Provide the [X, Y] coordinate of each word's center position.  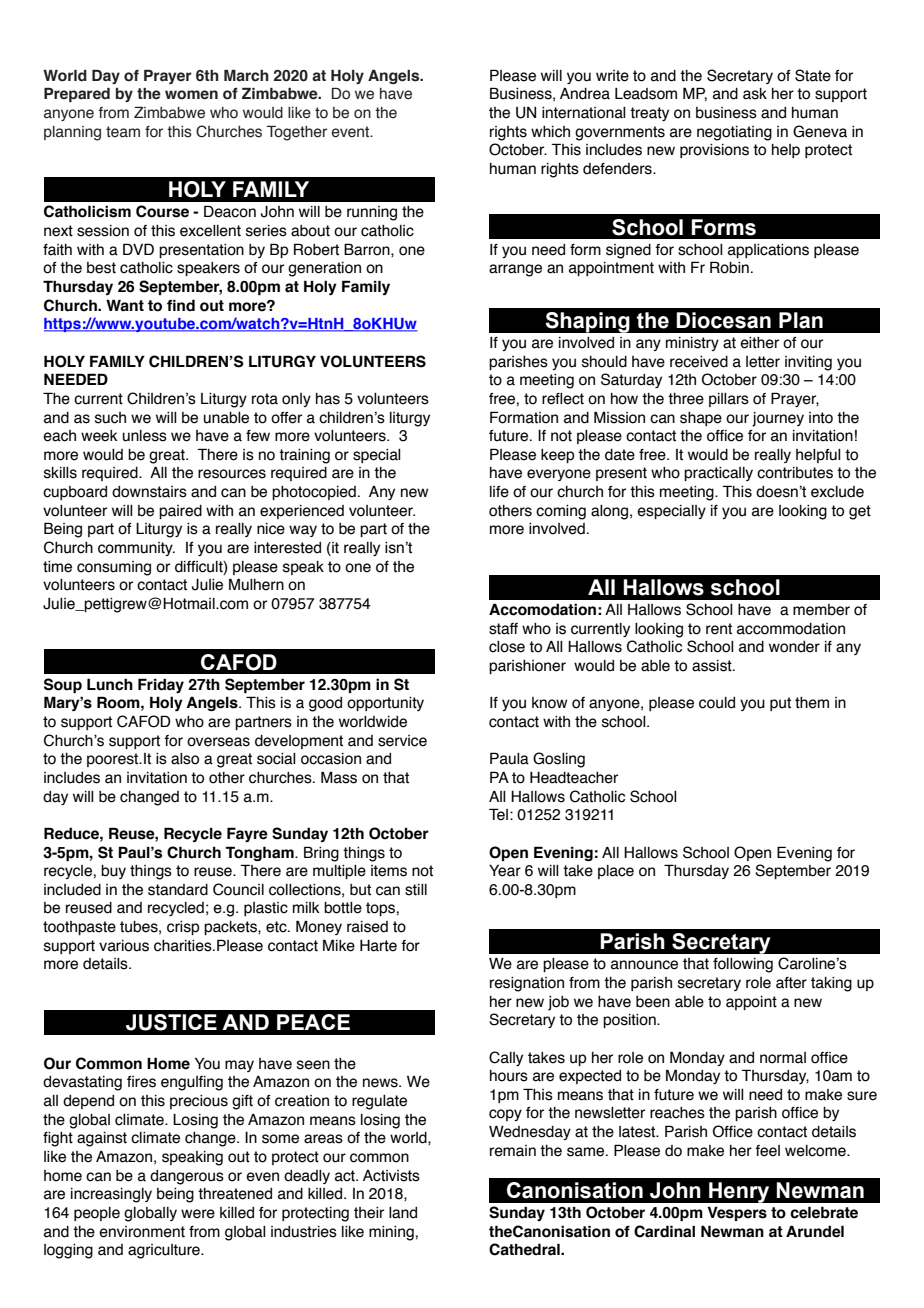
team [123, 132]
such [110, 418]
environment [142, 1232]
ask [755, 94]
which [550, 132]
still [416, 890]
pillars [729, 400]
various [124, 946]
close [507, 647]
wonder [794, 647]
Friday [161, 685]
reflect [563, 399]
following [743, 965]
